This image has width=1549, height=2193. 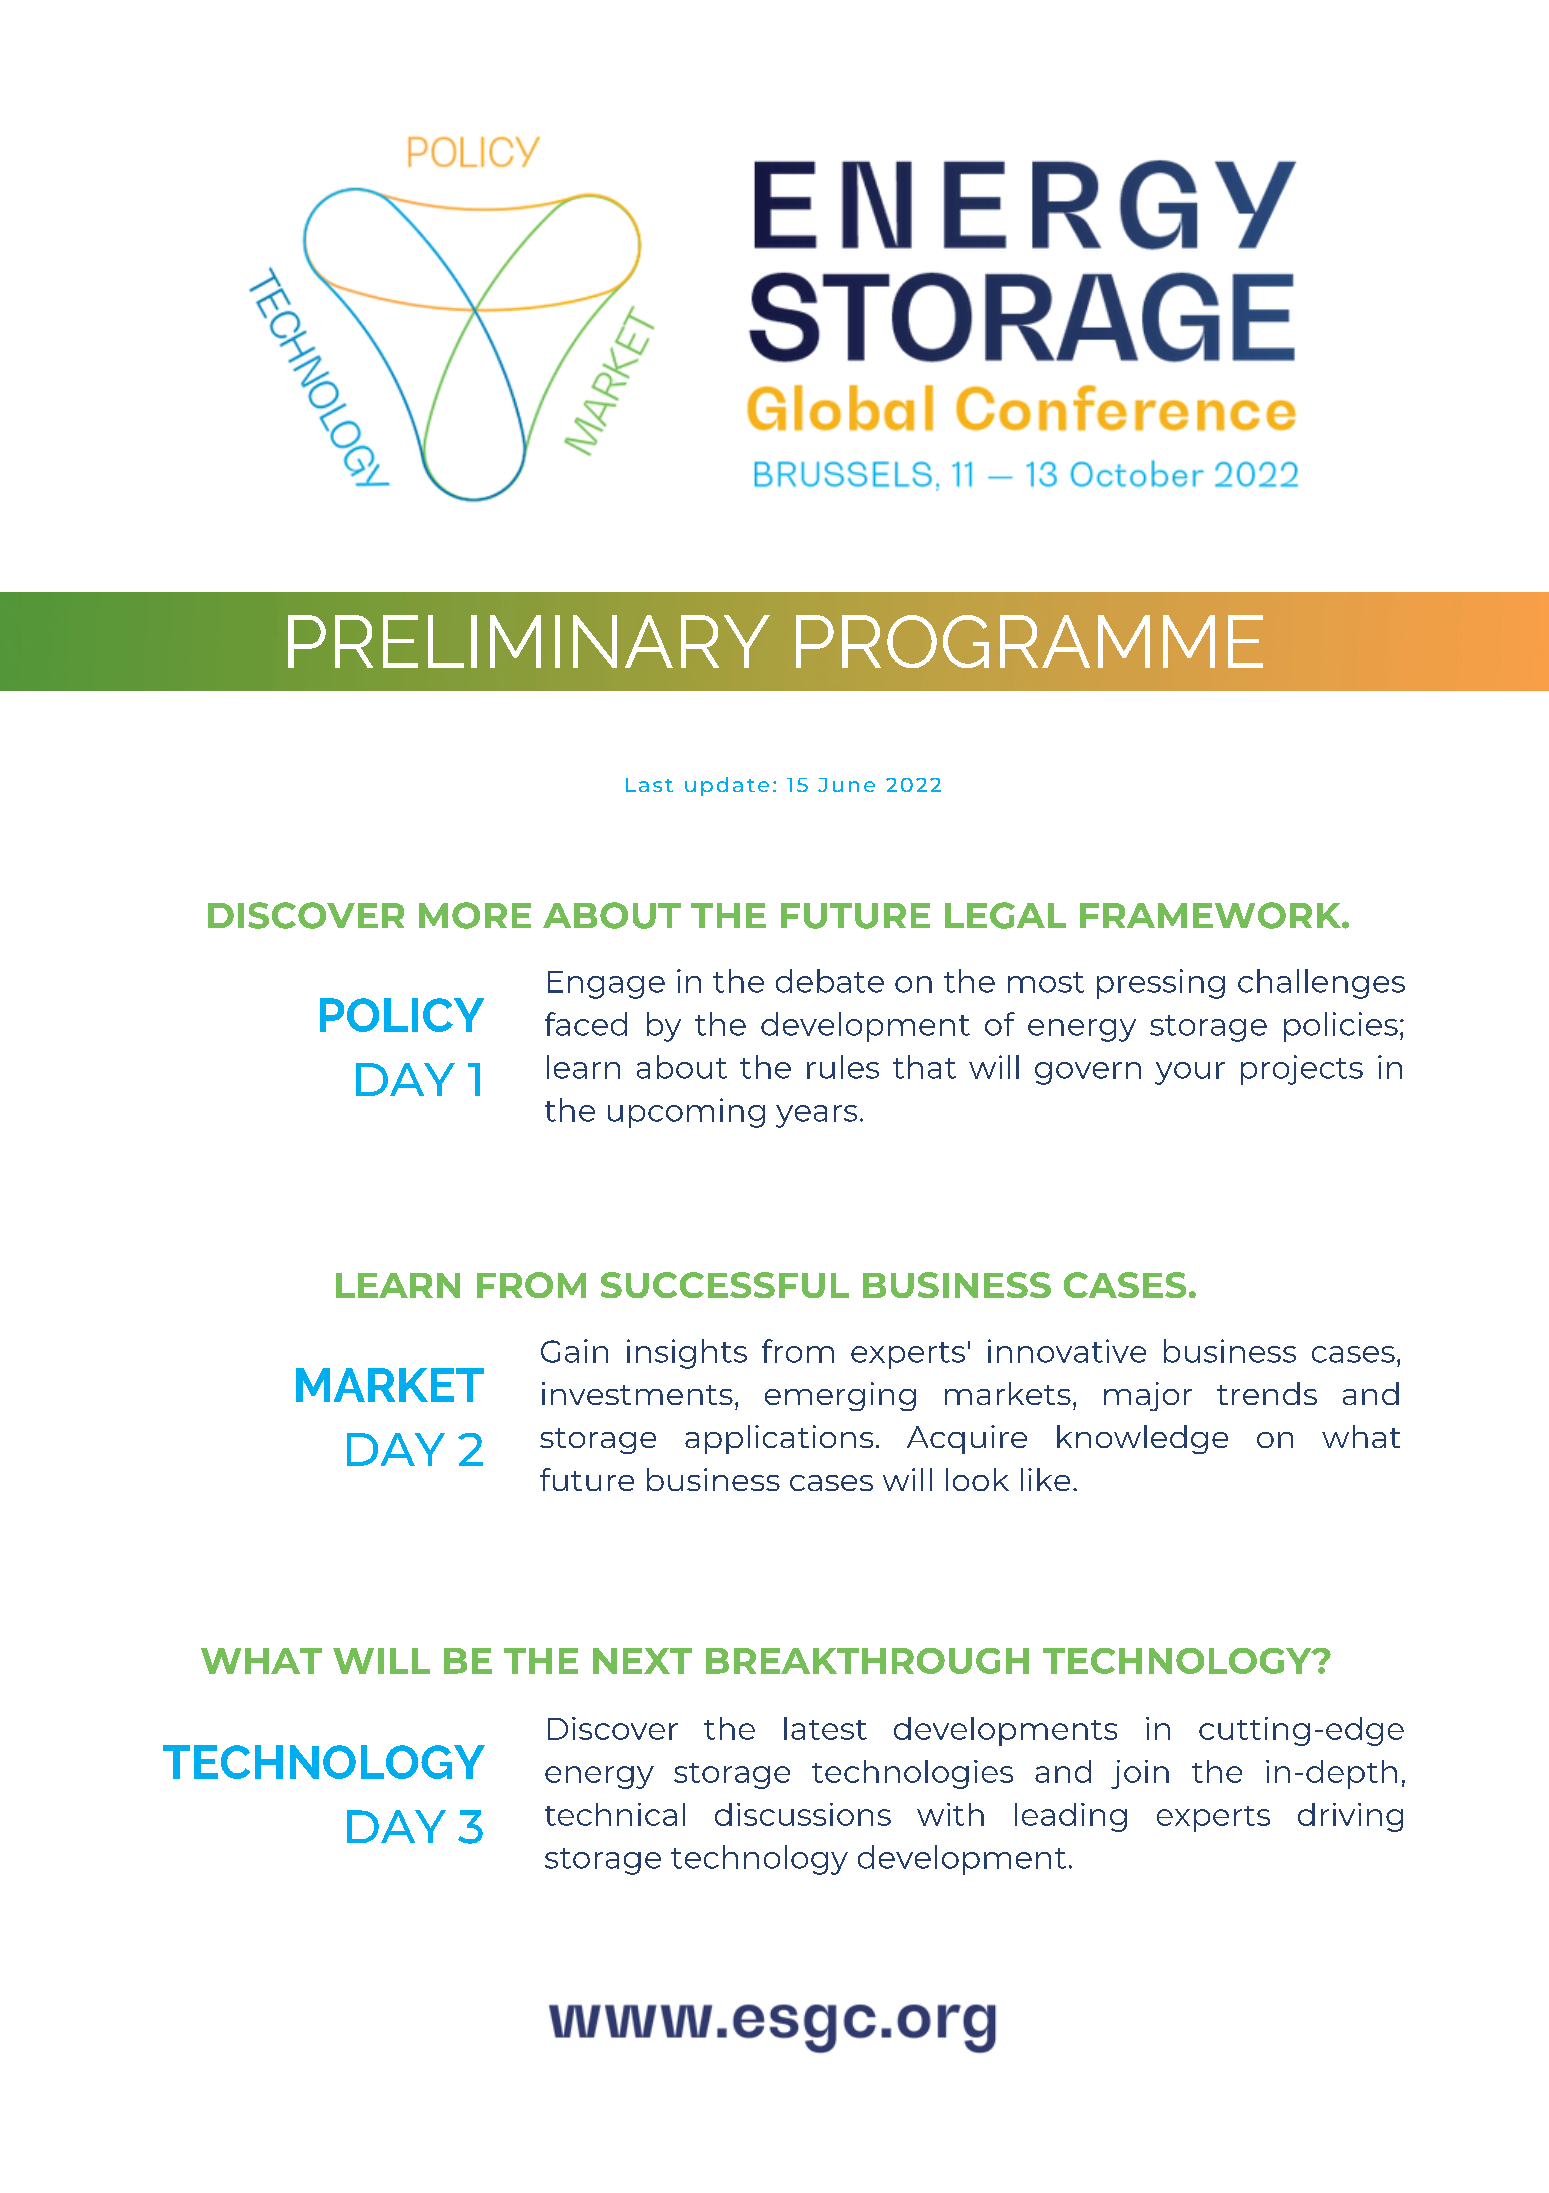 What do you see at coordinates (574, 1351) in the image?
I see `Gain` at bounding box center [574, 1351].
